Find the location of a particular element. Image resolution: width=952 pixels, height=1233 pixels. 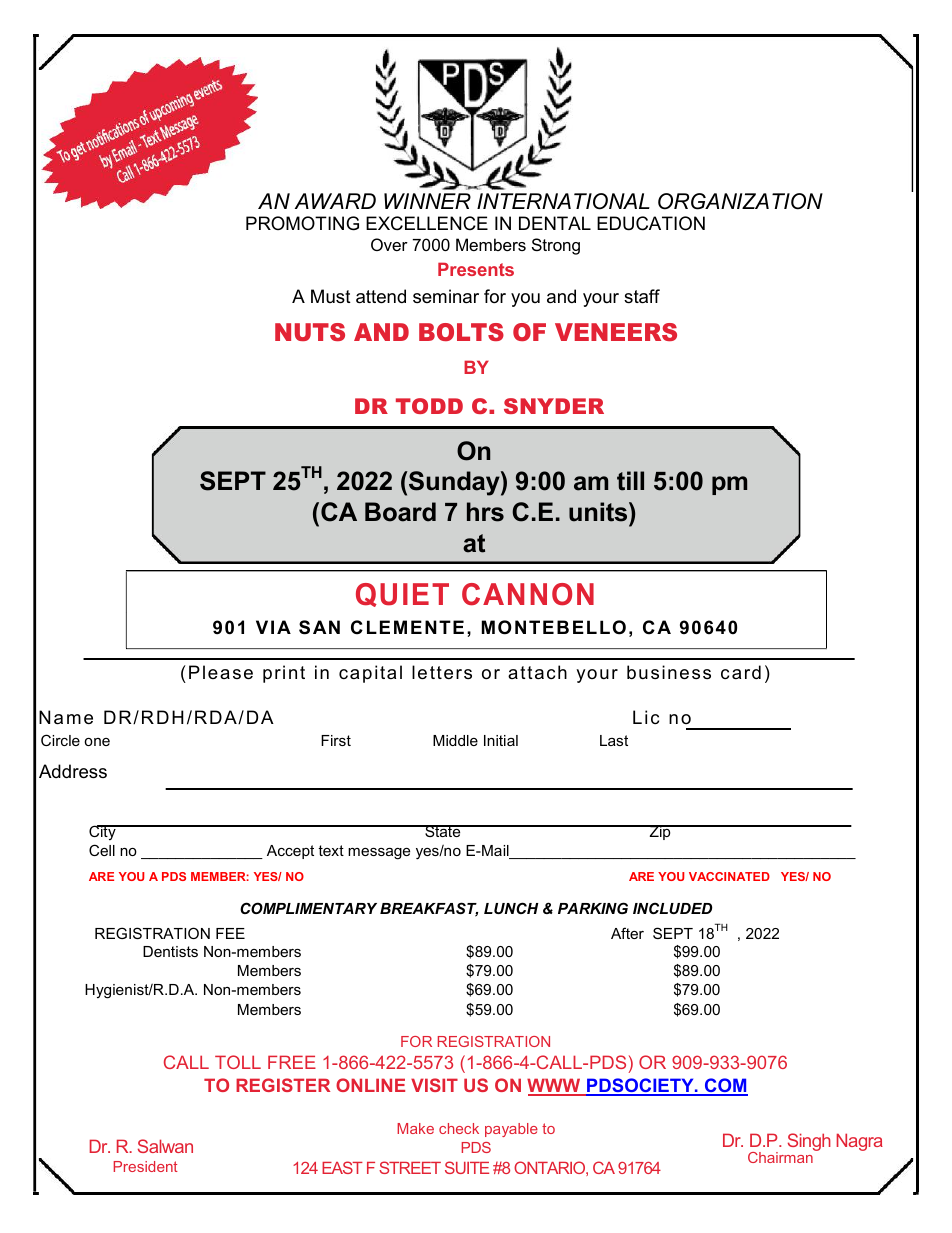

City is located at coordinates (103, 832).
